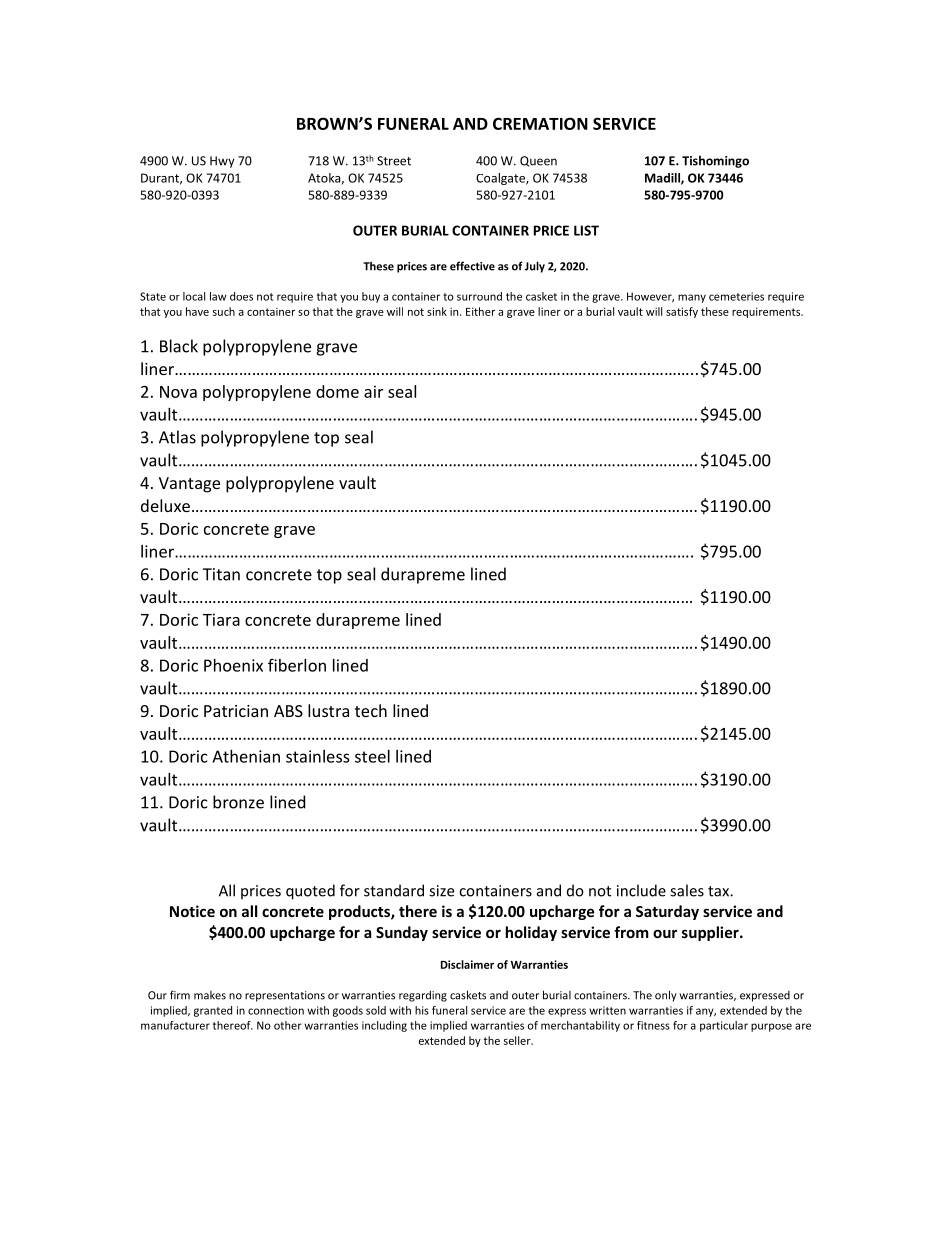 Image resolution: width=952 pixels, height=1233 pixels. I want to click on air, so click(373, 391).
